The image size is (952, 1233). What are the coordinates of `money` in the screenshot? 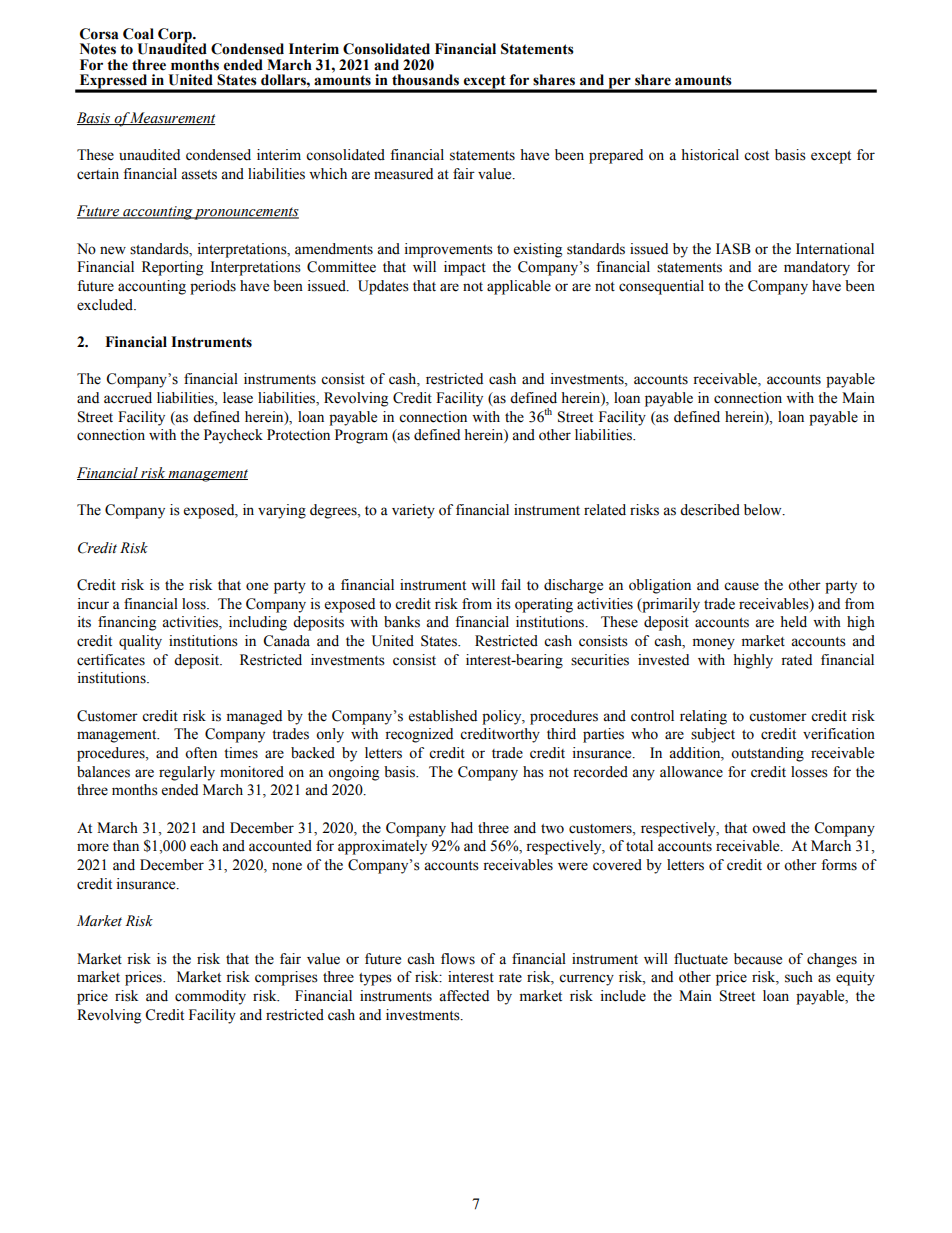 It's located at (714, 644).
